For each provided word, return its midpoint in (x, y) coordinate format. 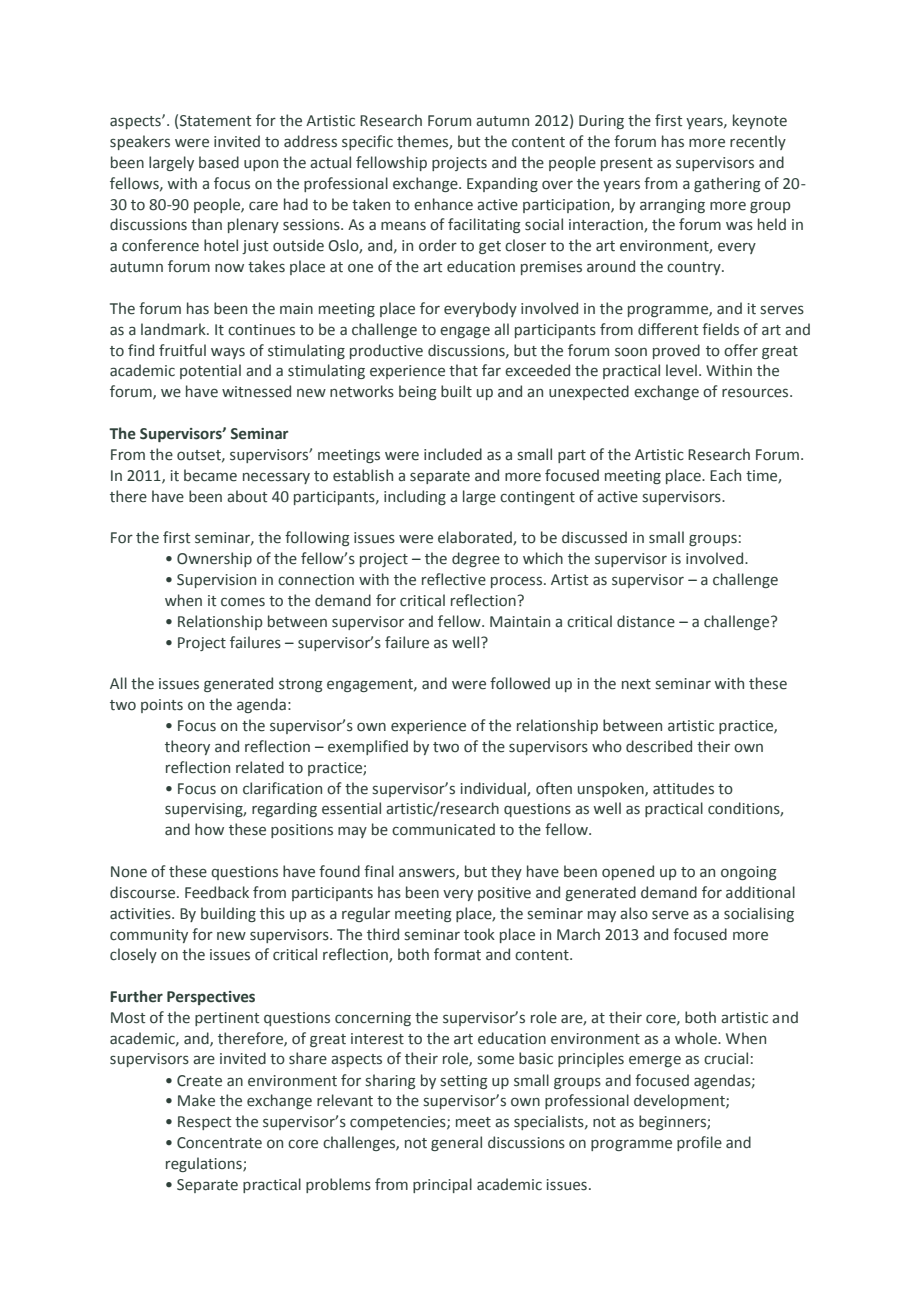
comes (243, 602)
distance (646, 621)
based (219, 162)
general (456, 1143)
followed (520, 683)
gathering (727, 184)
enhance (443, 204)
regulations (205, 1164)
